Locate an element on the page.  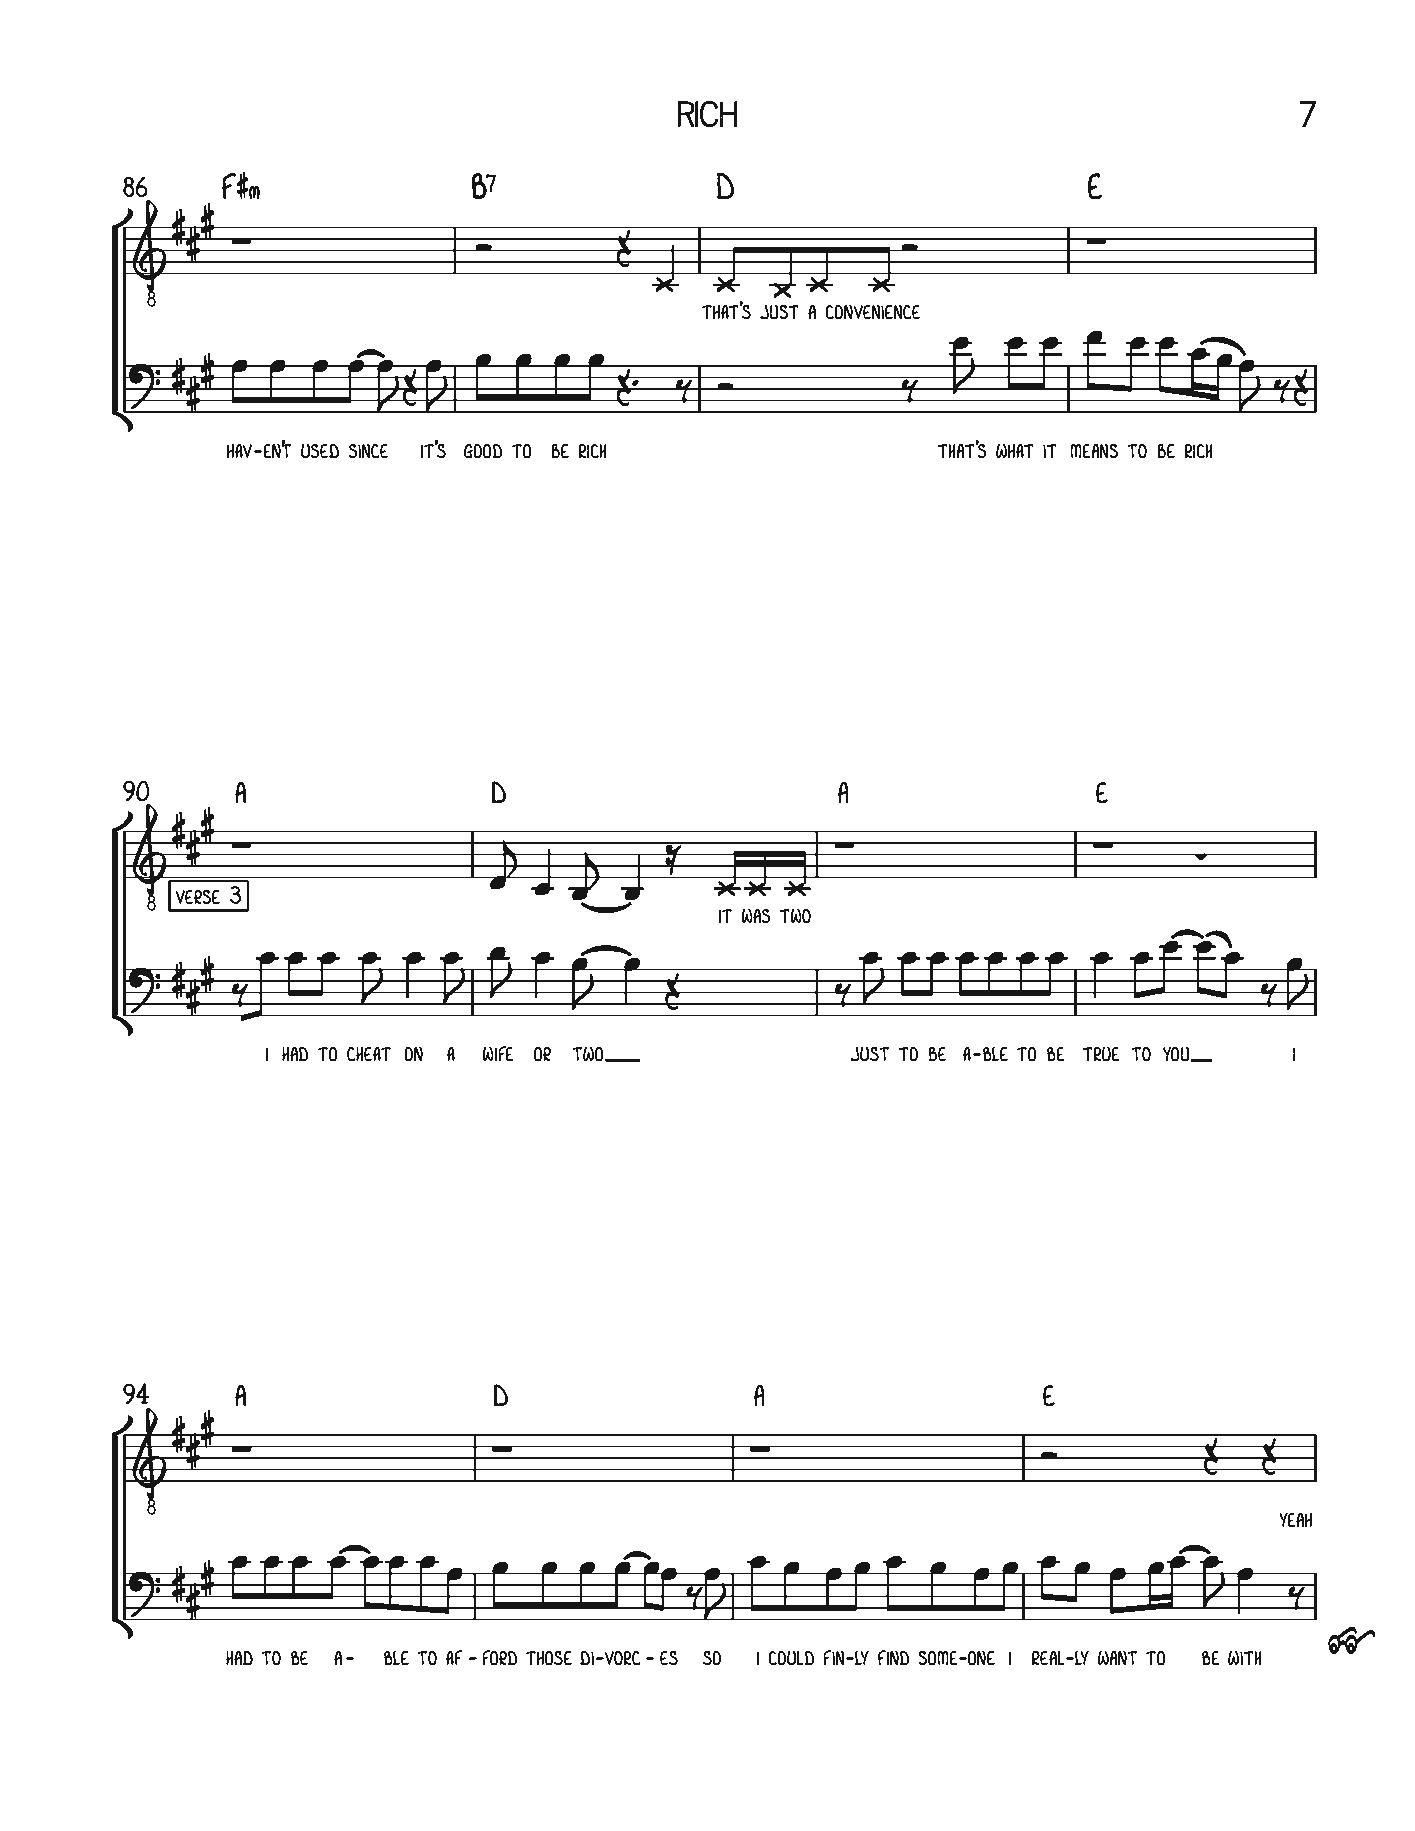
true is located at coordinates (1101, 1053).
